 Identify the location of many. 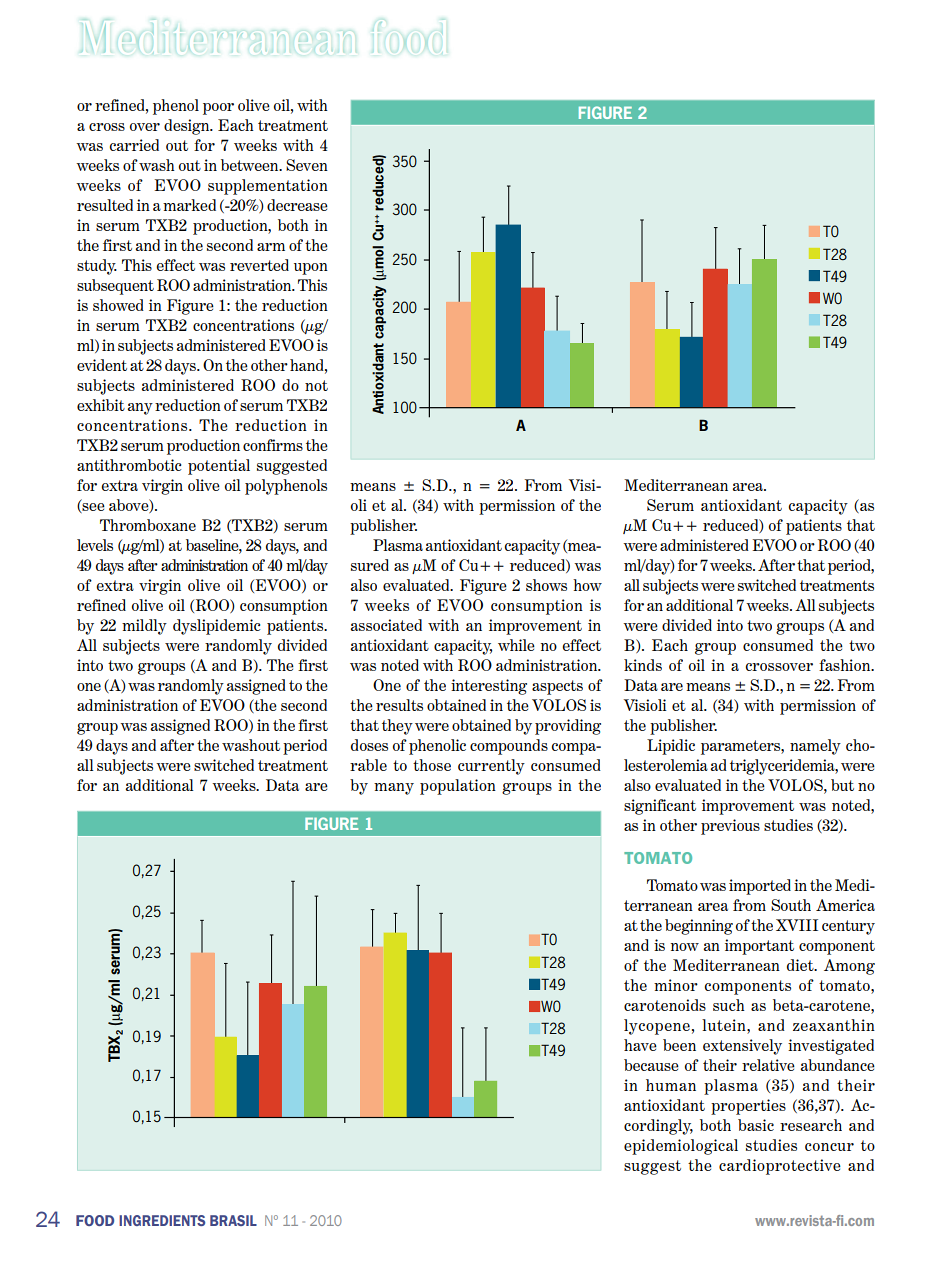
(394, 789).
